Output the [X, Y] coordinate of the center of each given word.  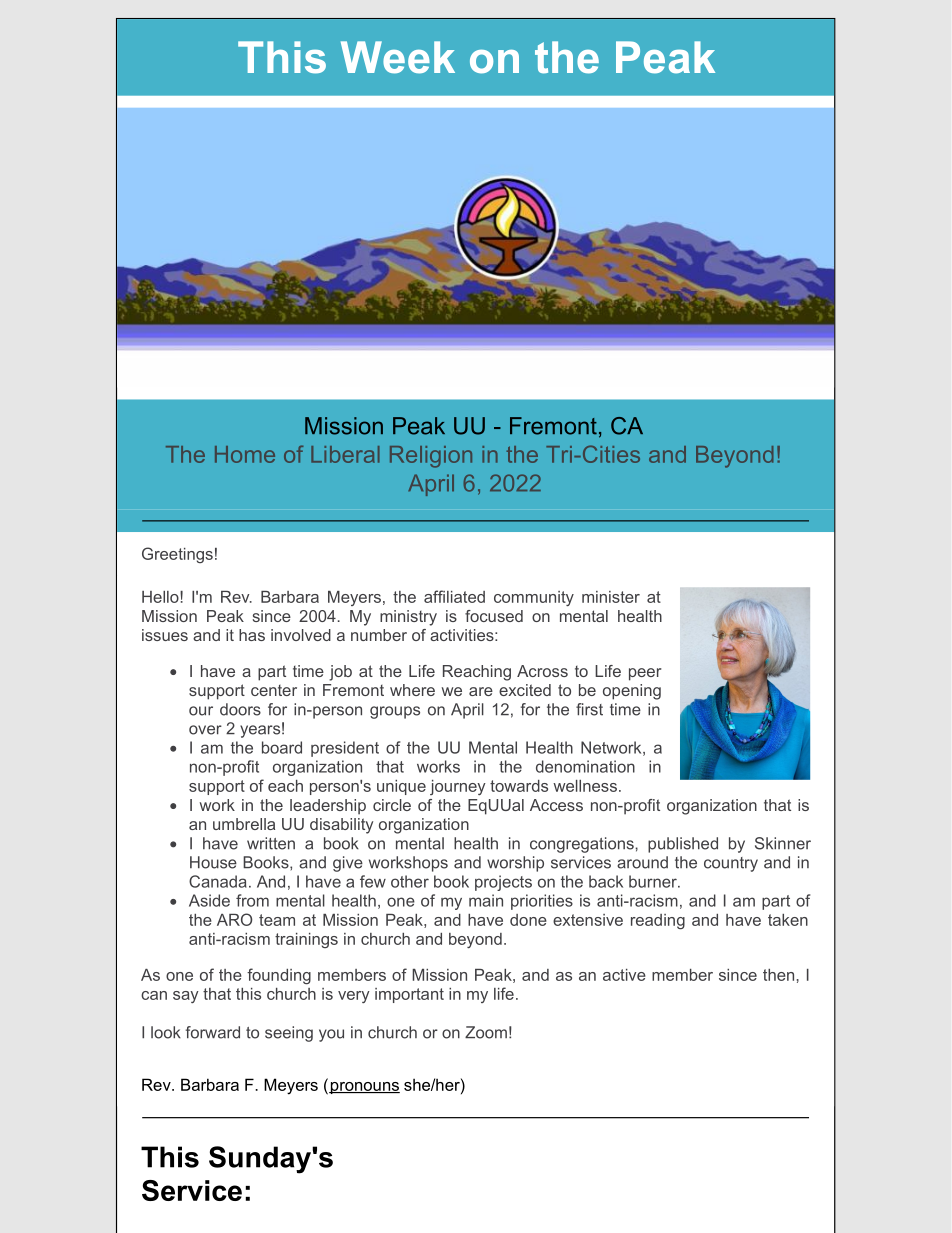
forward [213, 1032]
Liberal [345, 454]
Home [245, 454]
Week [398, 57]
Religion [431, 457]
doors [240, 709]
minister [611, 597]
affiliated [454, 596]
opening [632, 692]
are [481, 691]
